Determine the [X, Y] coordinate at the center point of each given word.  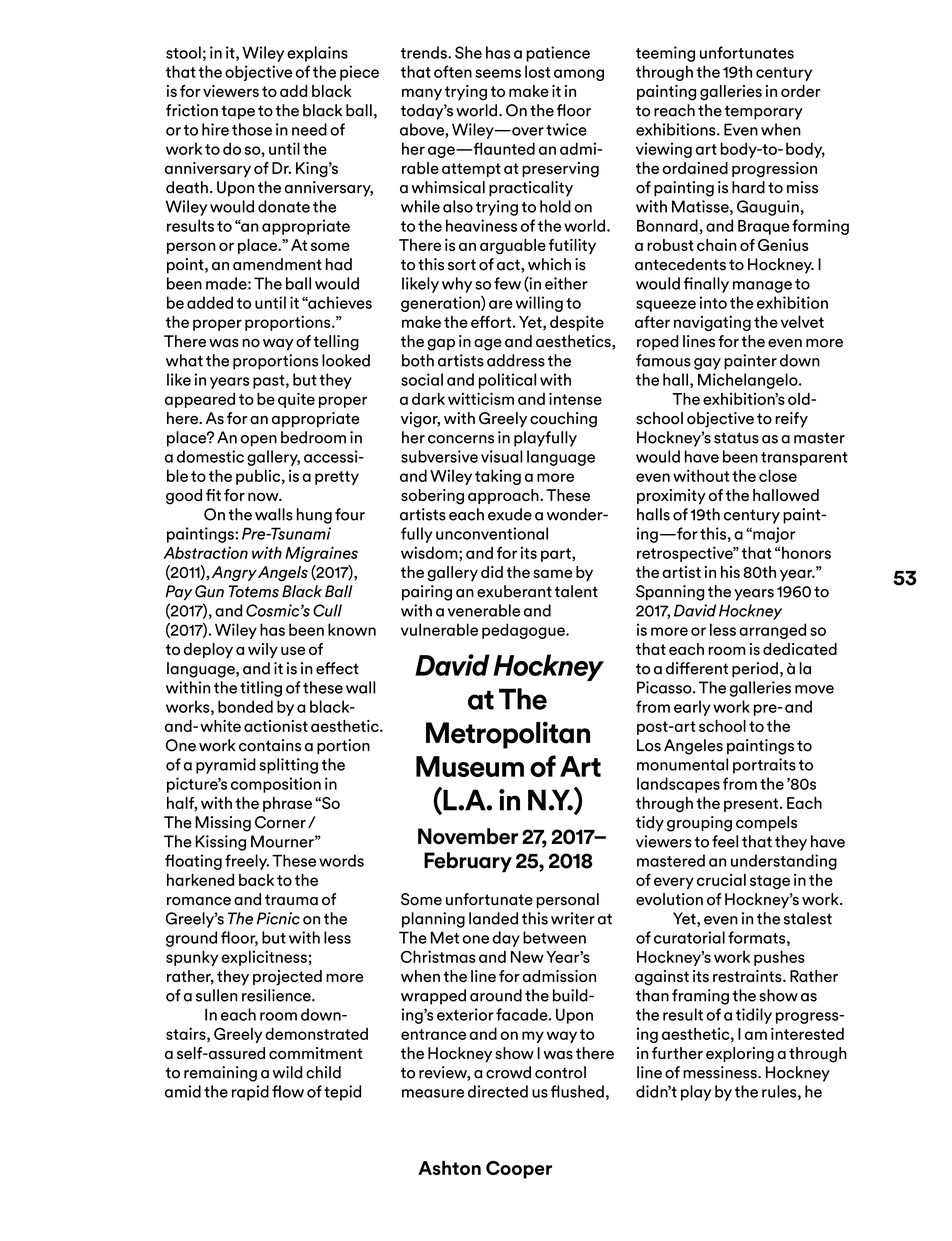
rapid [250, 1093]
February [468, 862]
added [210, 302]
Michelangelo [749, 381]
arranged [772, 631]
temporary [764, 112]
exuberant [514, 591]
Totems [253, 591]
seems [498, 73]
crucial [721, 880]
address [516, 360]
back [256, 880]
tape [238, 112]
